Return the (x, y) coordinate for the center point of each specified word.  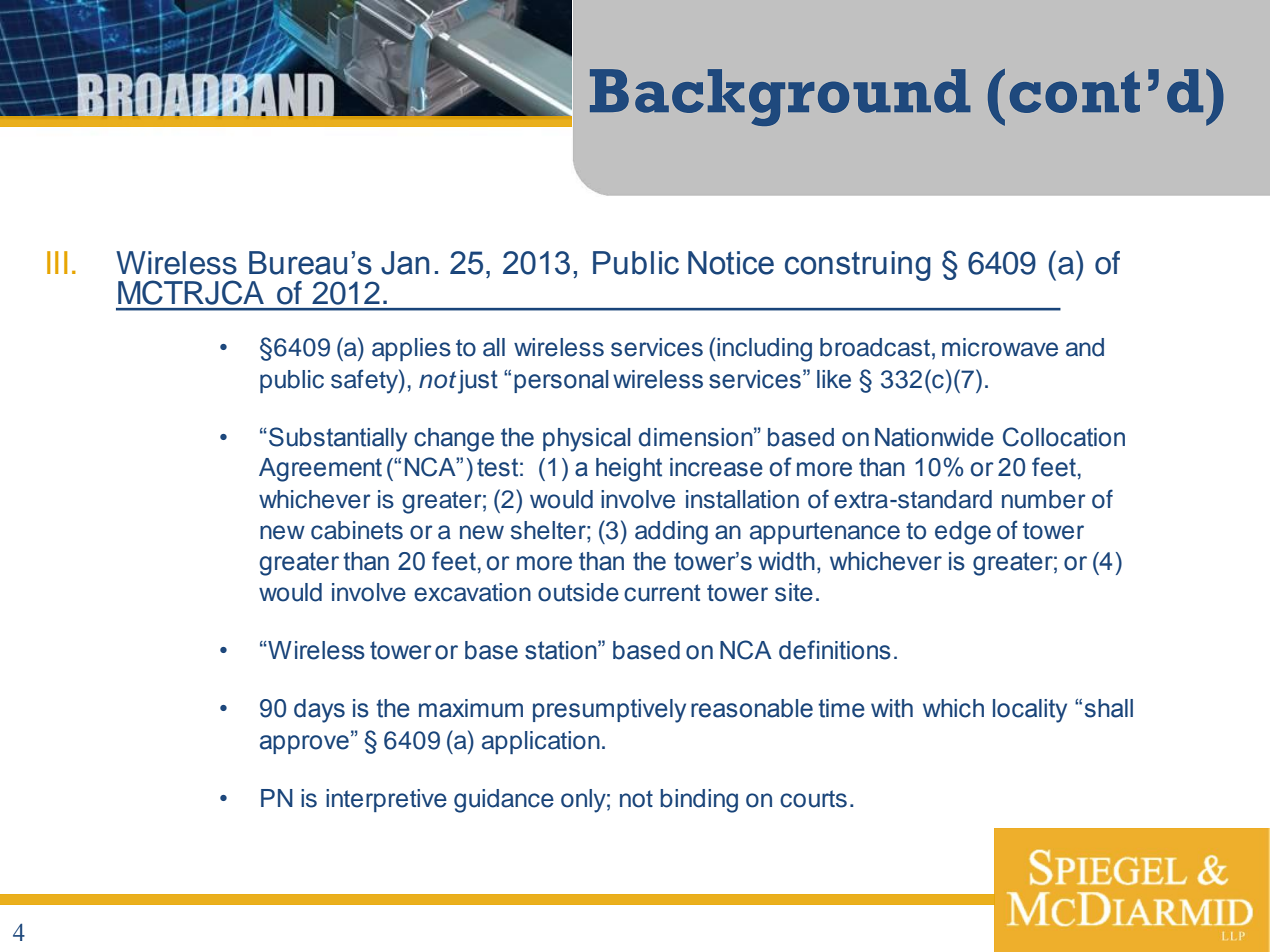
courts (813, 799)
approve (304, 744)
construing (858, 266)
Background (780, 97)
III (57, 262)
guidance (504, 801)
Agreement (320, 470)
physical (586, 440)
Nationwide (934, 437)
